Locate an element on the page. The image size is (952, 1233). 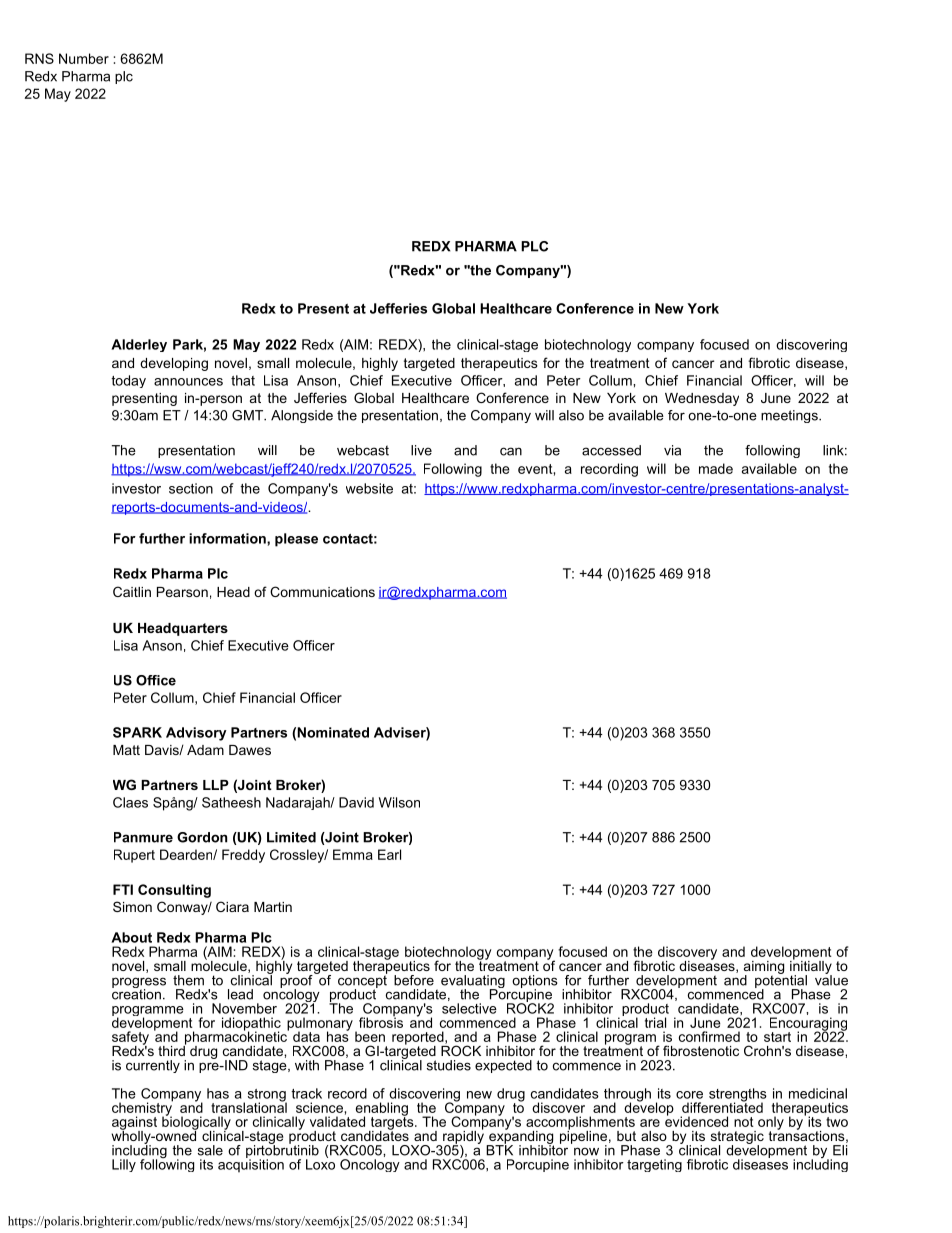
biologically is located at coordinates (196, 1123).
